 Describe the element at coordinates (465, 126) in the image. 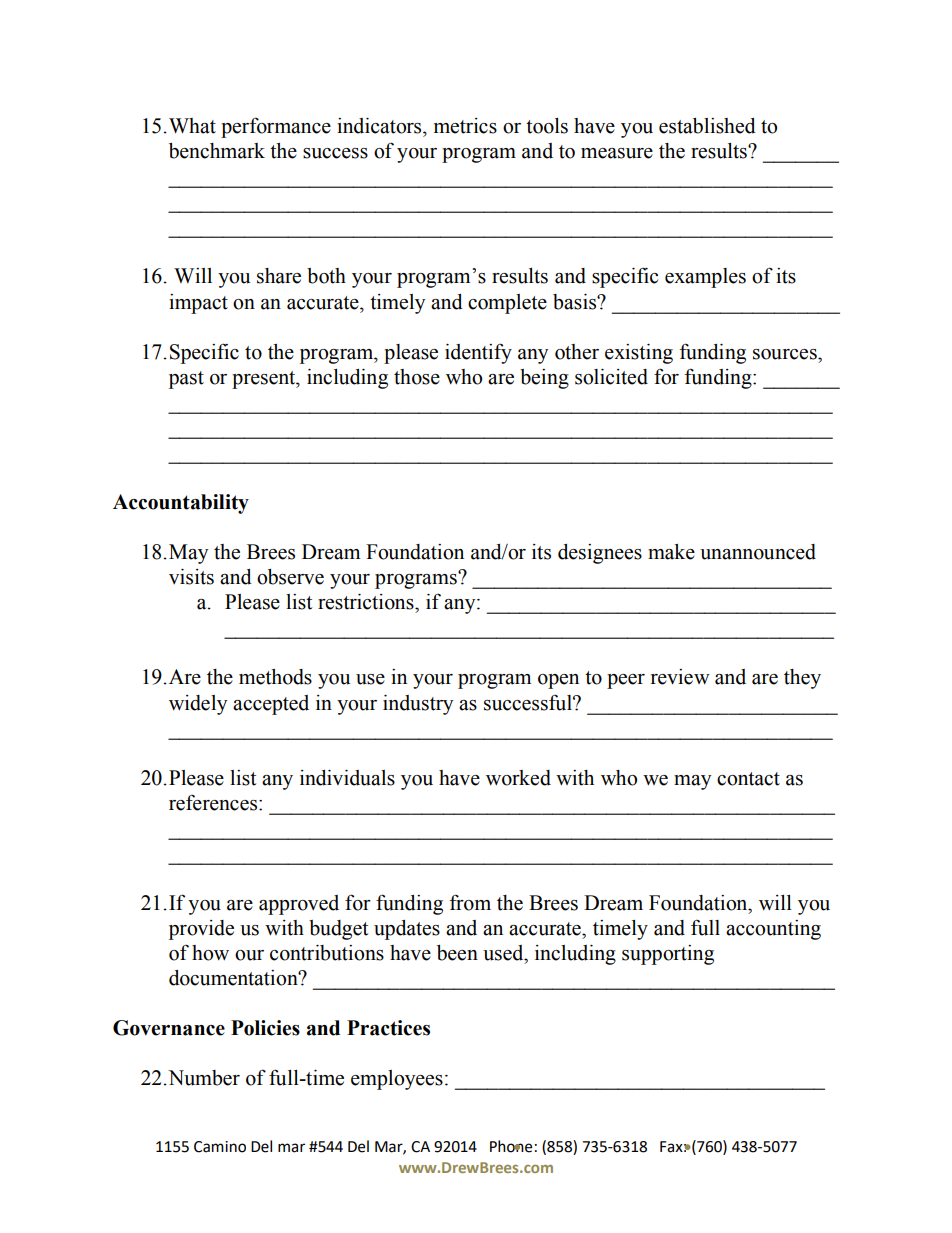

I see `metrics` at that location.
